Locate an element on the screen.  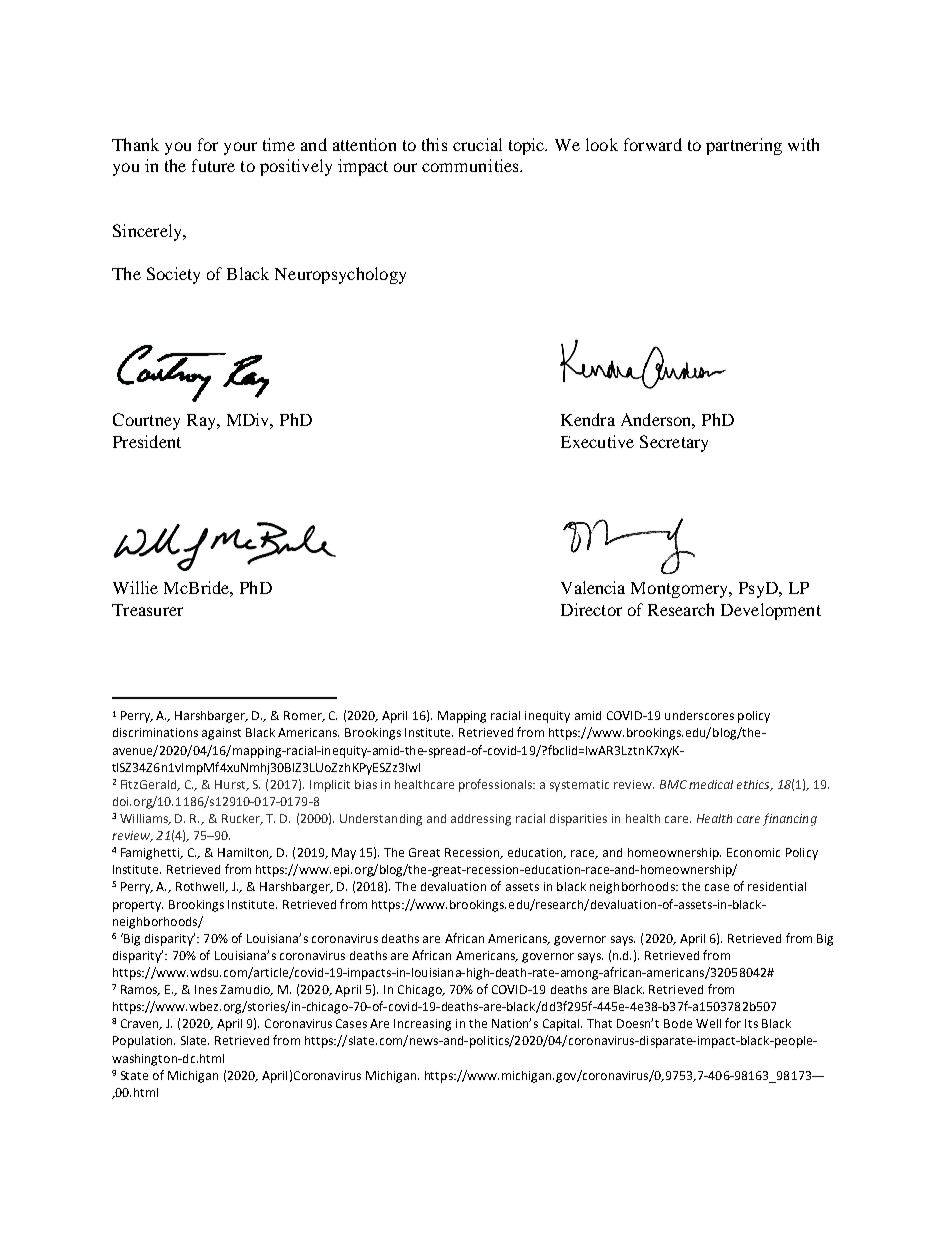
Ray is located at coordinates (202, 422).
